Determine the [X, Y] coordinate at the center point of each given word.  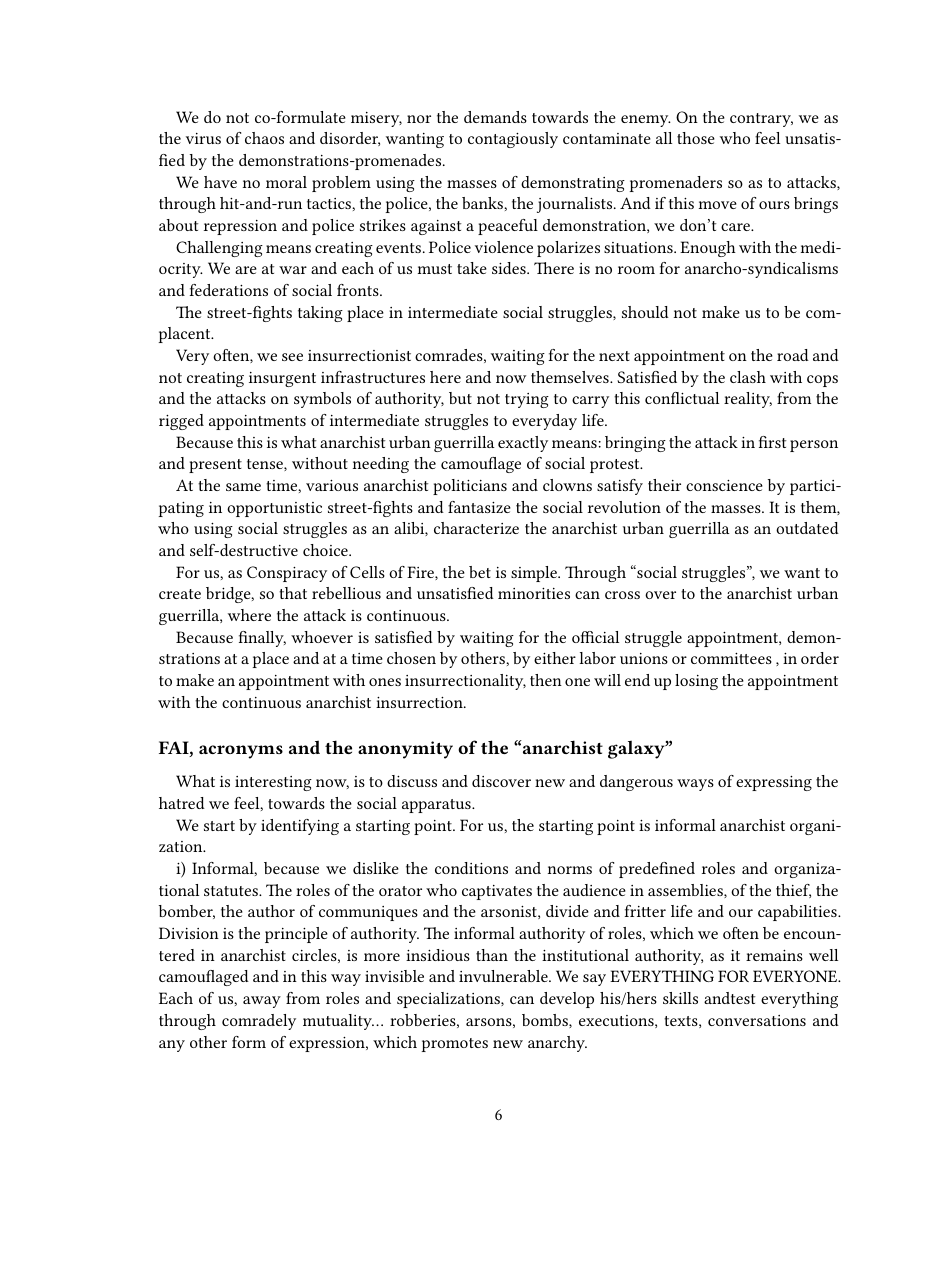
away [262, 1002]
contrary [761, 120]
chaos [264, 138]
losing [696, 682]
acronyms [241, 752]
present [215, 466]
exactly [523, 444]
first [772, 442]
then [546, 680]
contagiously [513, 140]
